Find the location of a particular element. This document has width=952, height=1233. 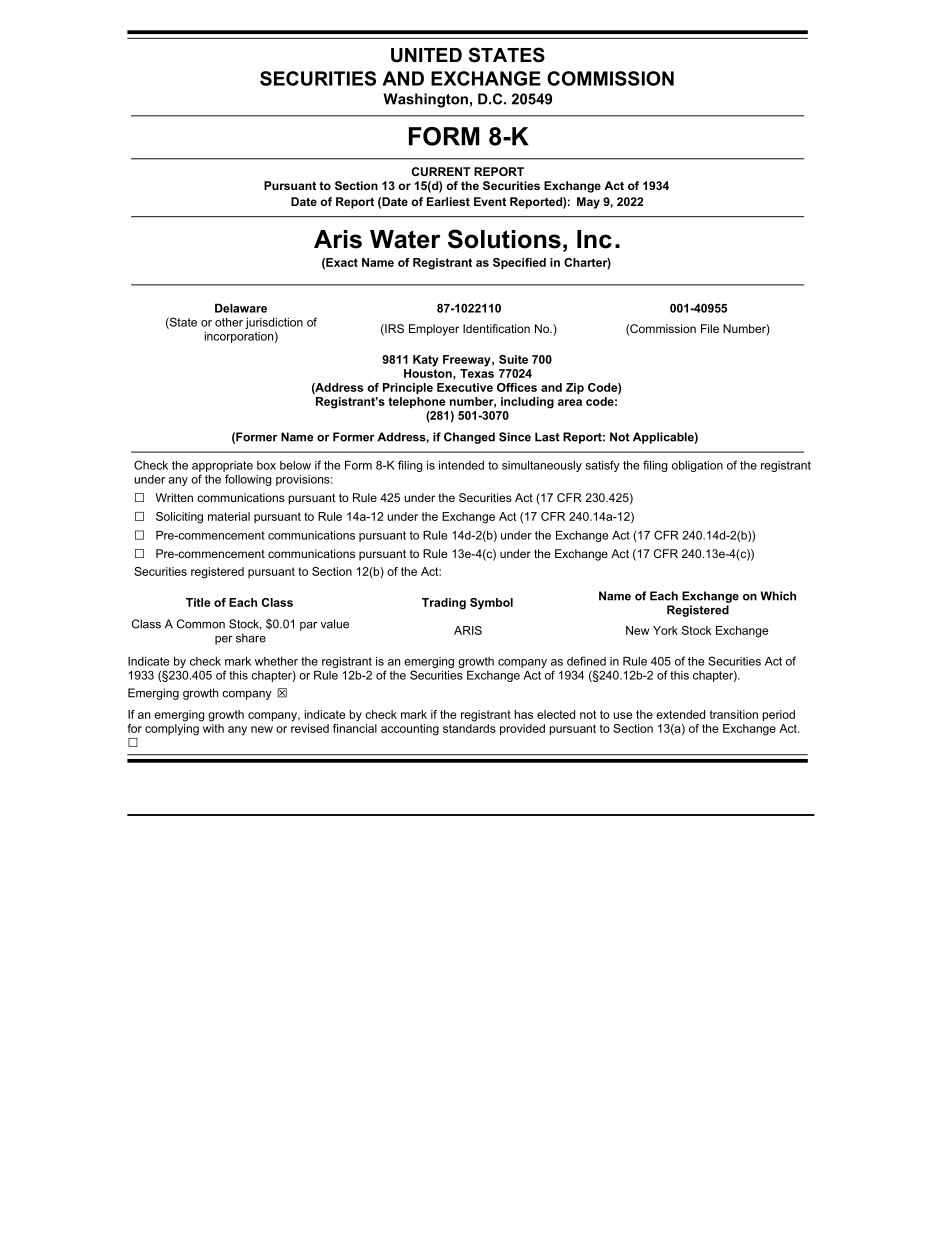

Washington is located at coordinates (425, 100).
